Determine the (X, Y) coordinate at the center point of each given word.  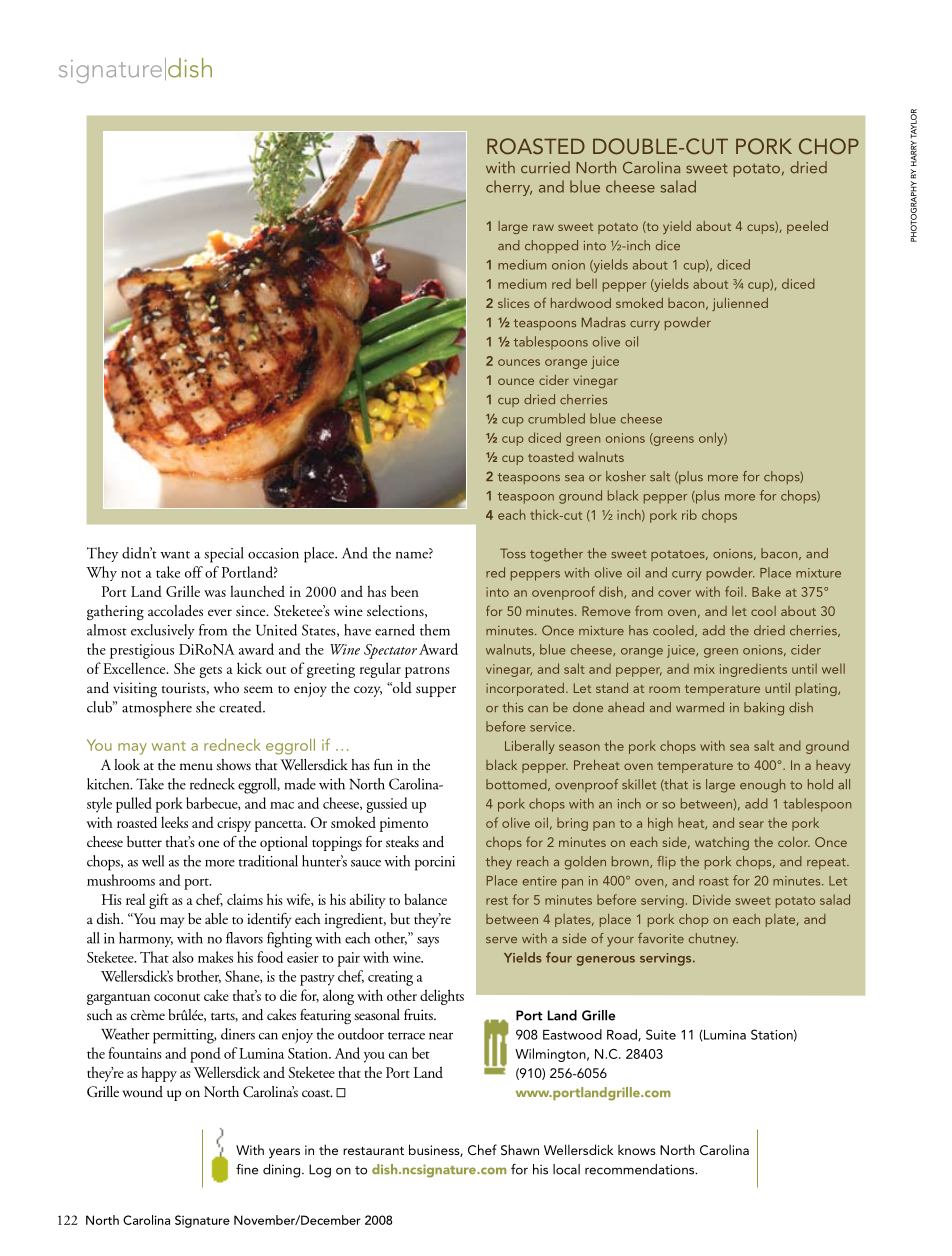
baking (764, 709)
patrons (427, 672)
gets (210, 672)
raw (543, 227)
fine (247, 1169)
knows (637, 1150)
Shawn (520, 1150)
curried (545, 167)
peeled (807, 227)
